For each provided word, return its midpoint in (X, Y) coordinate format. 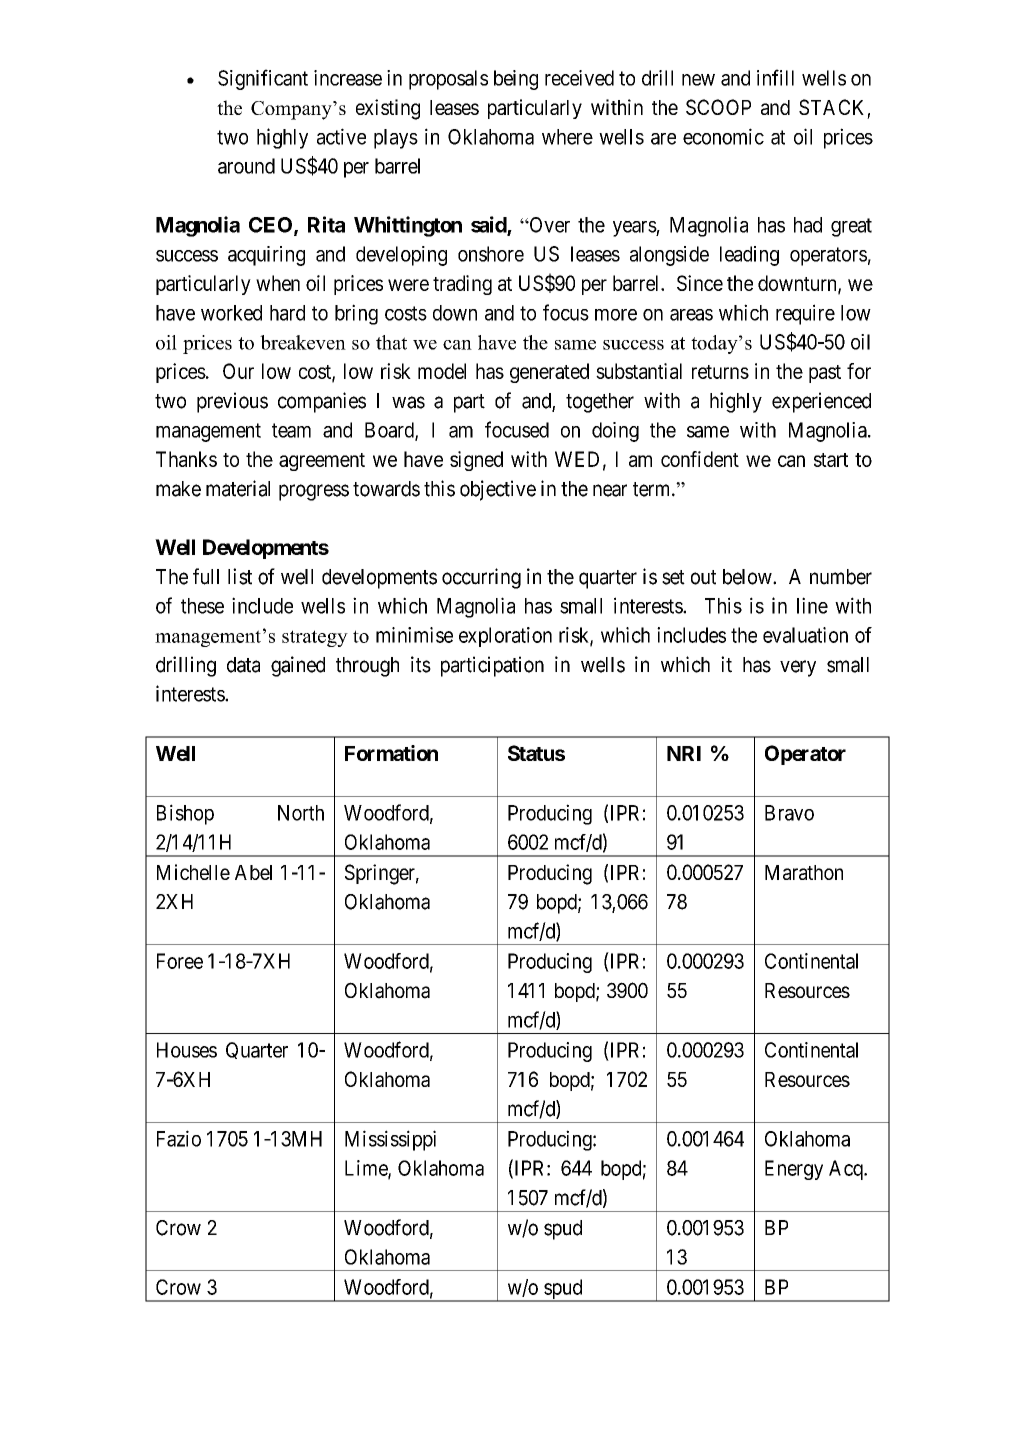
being (516, 80)
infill (775, 77)
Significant (263, 79)
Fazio (179, 1138)
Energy (794, 1170)
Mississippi (390, 1140)
